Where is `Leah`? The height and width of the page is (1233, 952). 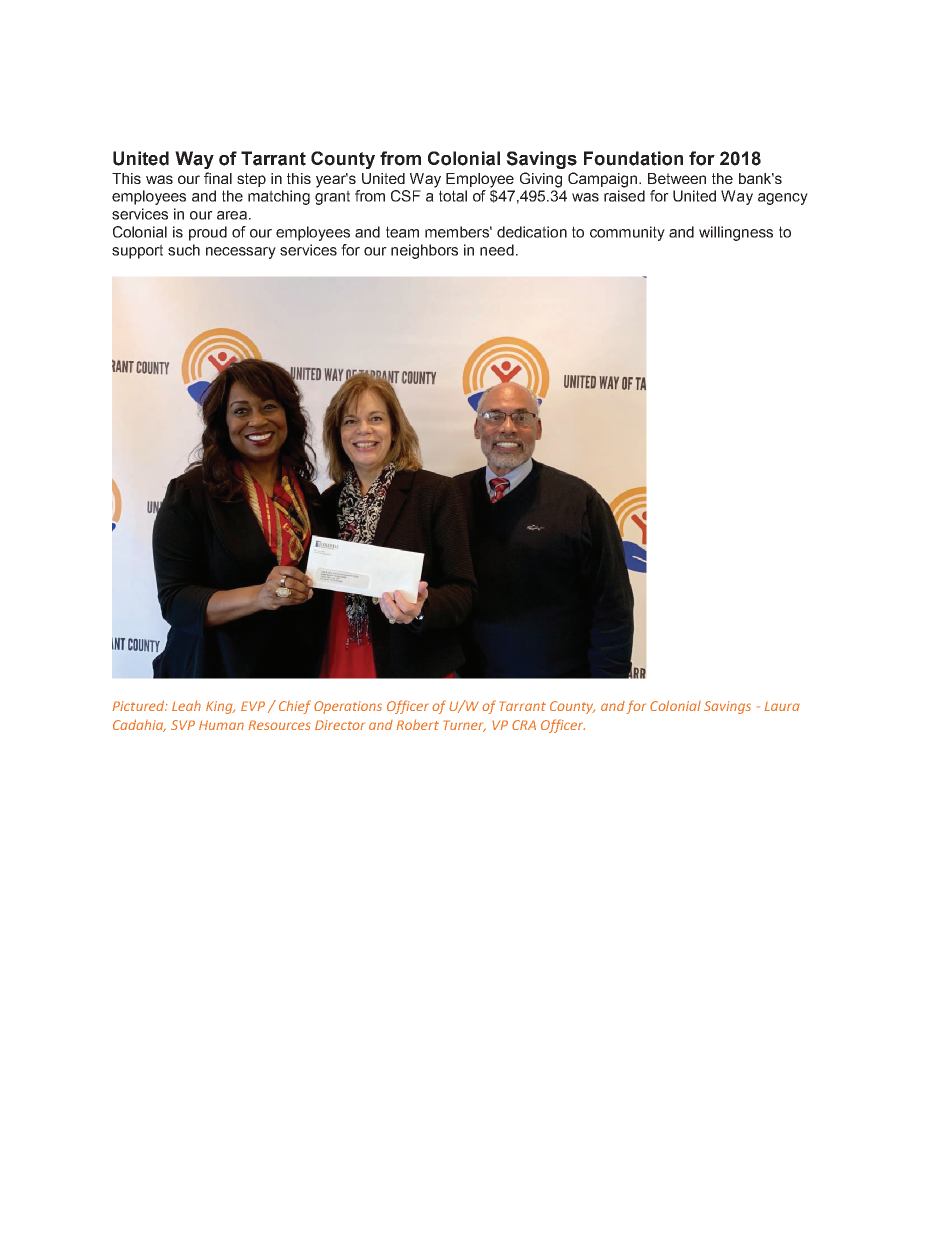
Leah is located at coordinates (186, 705).
